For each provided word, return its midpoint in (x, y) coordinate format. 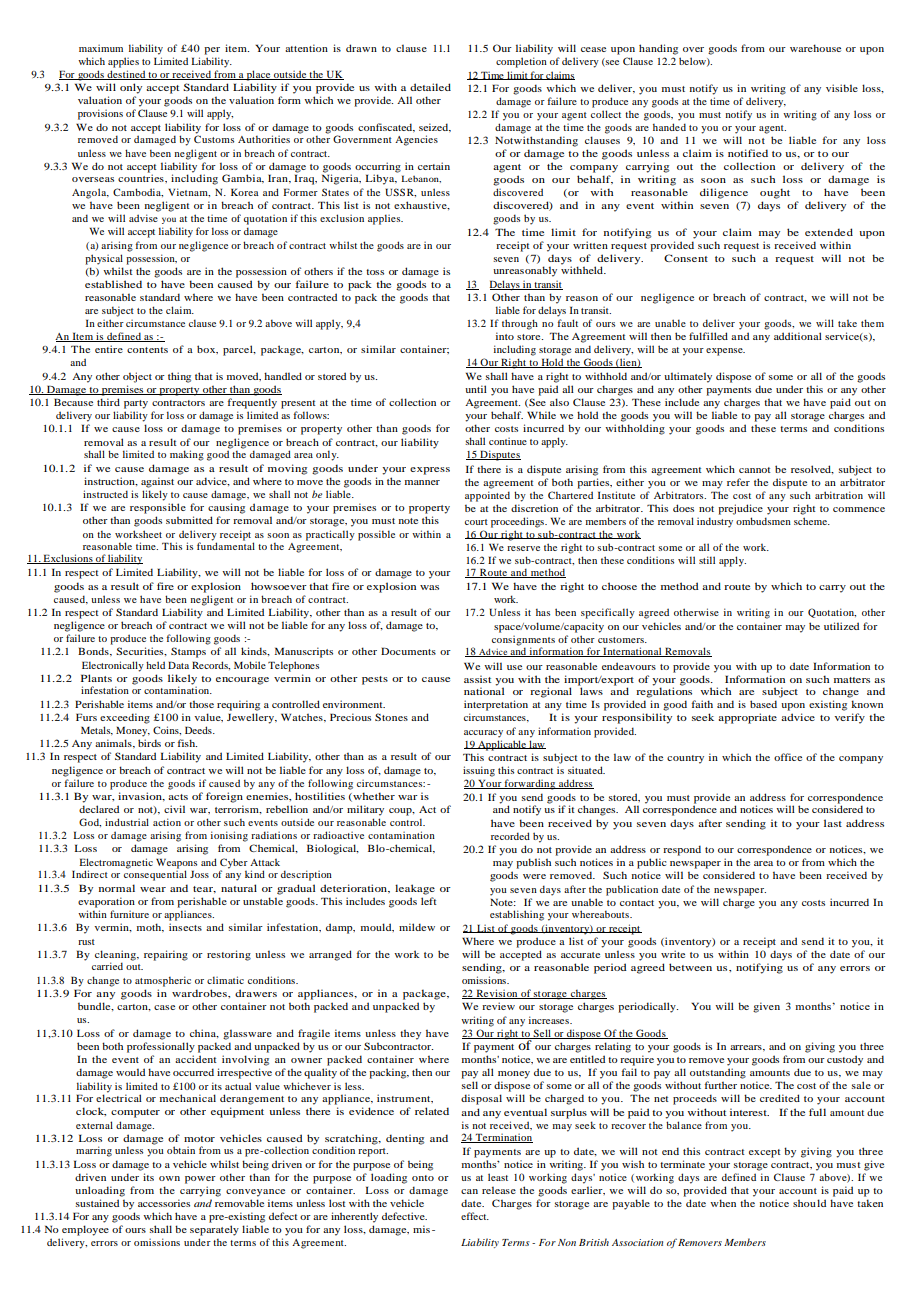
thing (179, 377)
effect (475, 1216)
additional (798, 336)
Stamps (188, 652)
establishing (517, 915)
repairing (166, 955)
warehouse (815, 48)
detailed (430, 87)
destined (126, 75)
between (690, 967)
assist (477, 679)
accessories (164, 1203)
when (723, 1203)
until (476, 389)
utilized (841, 626)
